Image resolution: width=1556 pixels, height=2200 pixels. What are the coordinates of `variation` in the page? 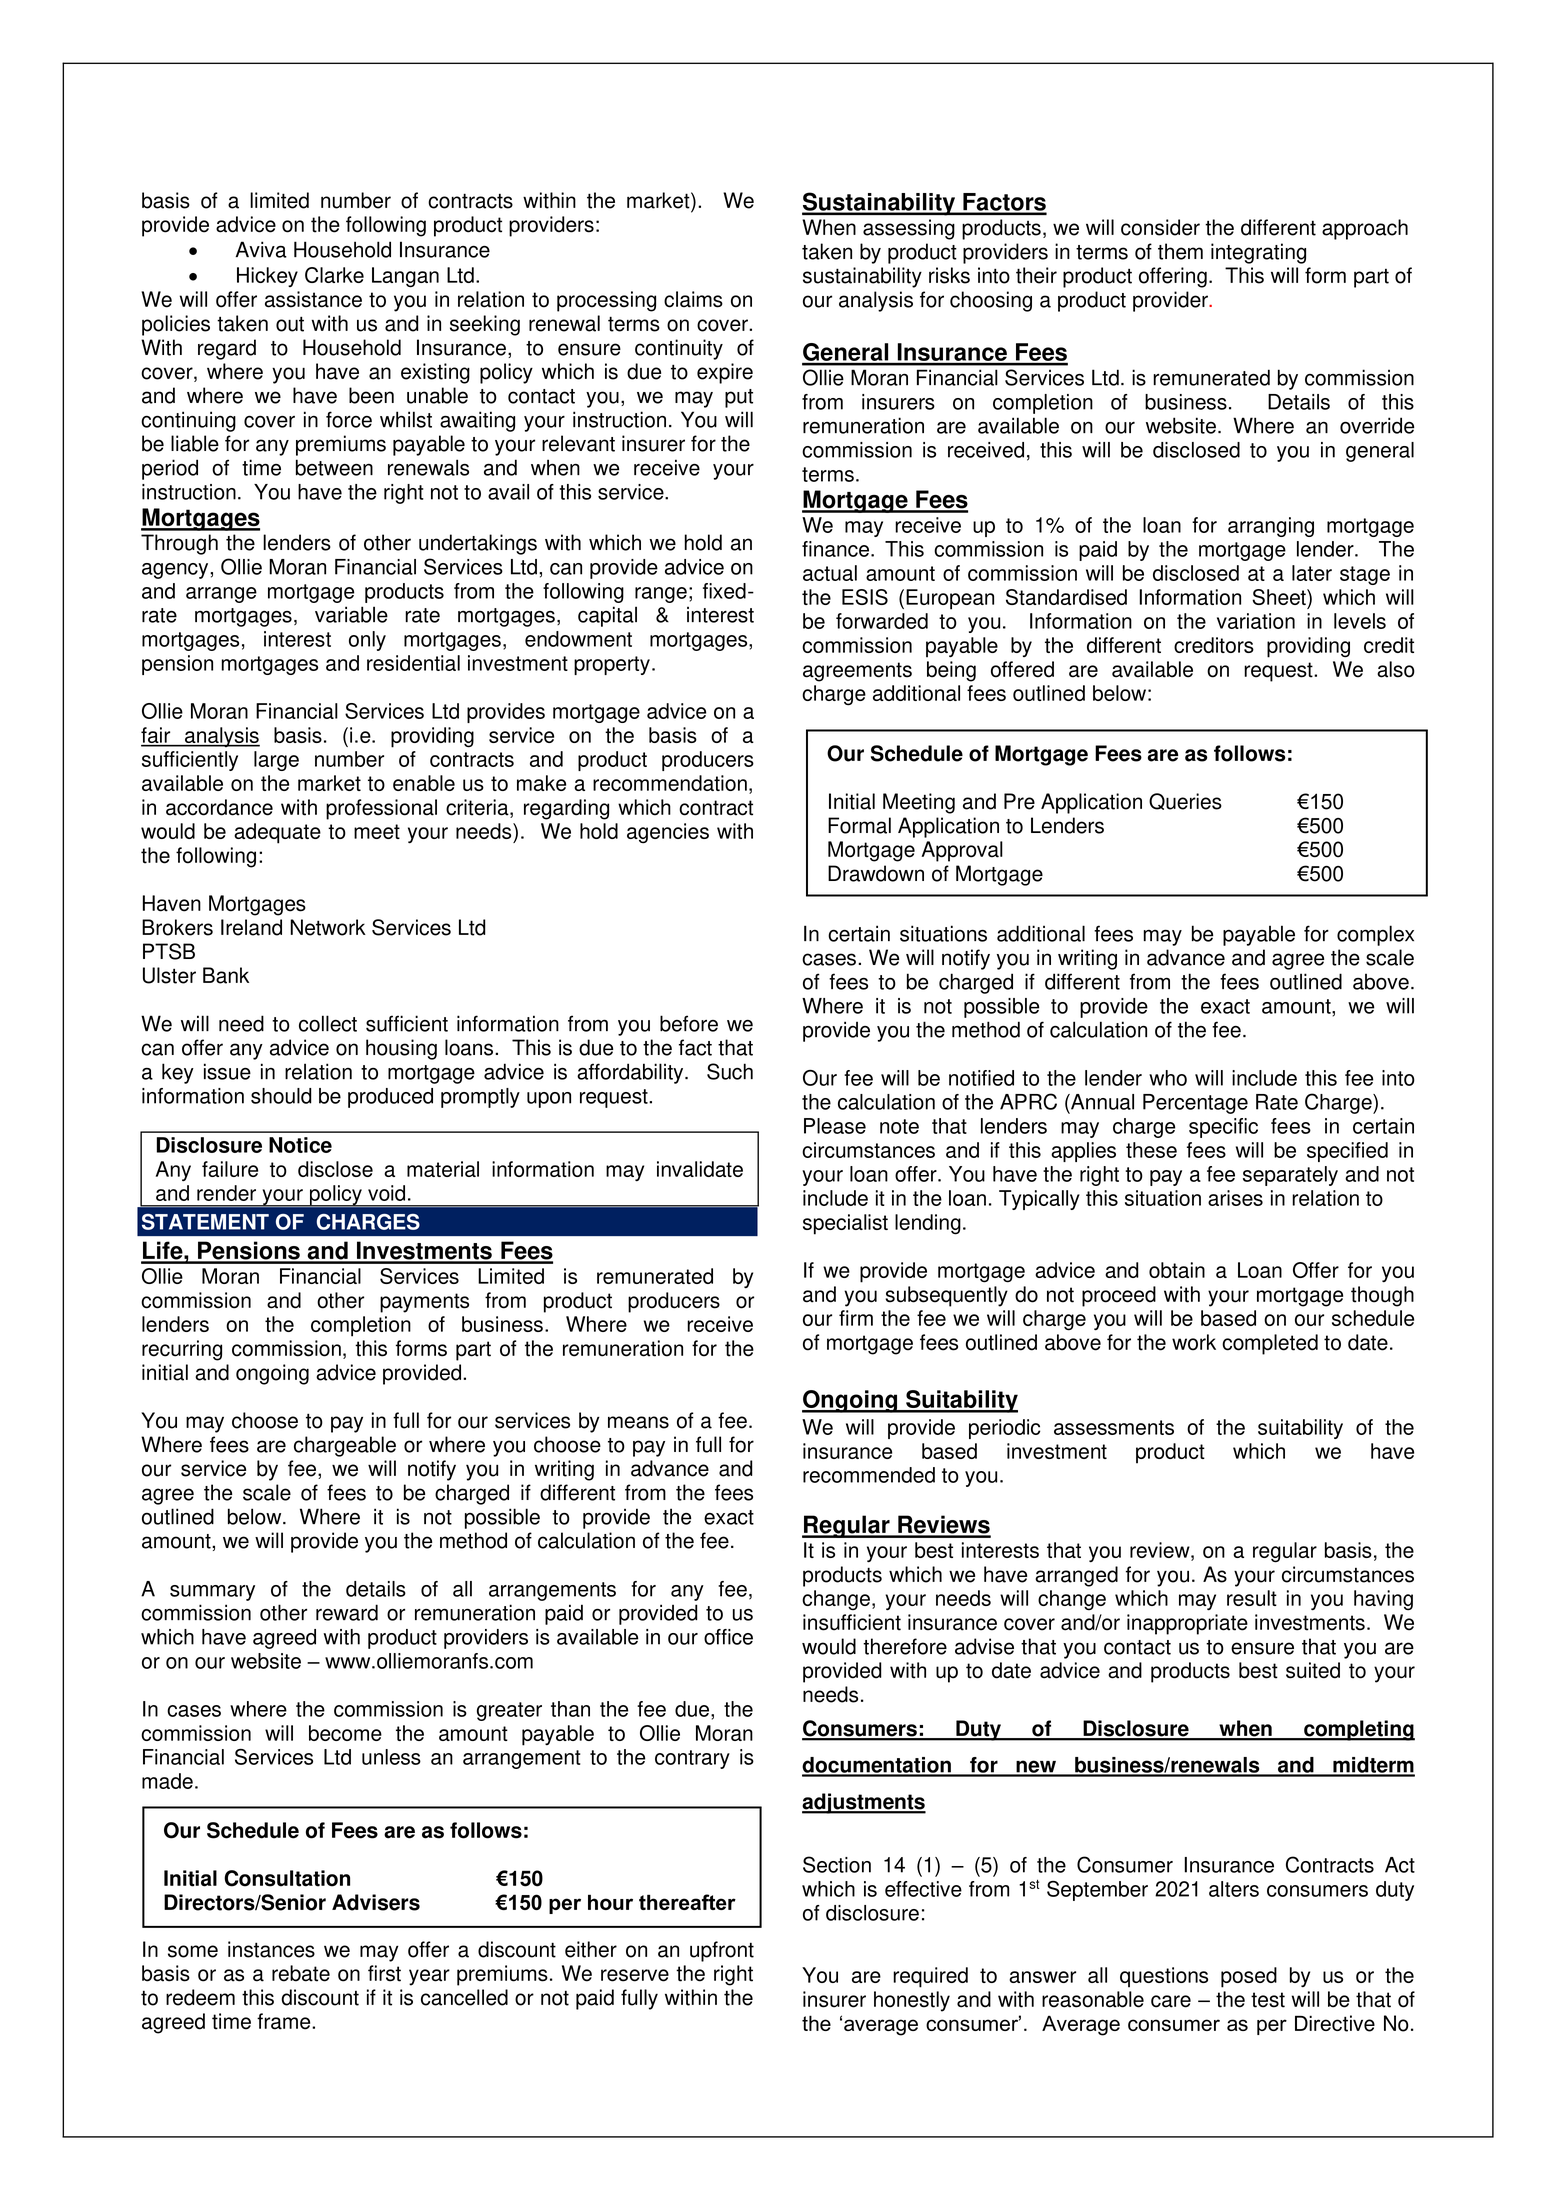 It's located at (1256, 621).
